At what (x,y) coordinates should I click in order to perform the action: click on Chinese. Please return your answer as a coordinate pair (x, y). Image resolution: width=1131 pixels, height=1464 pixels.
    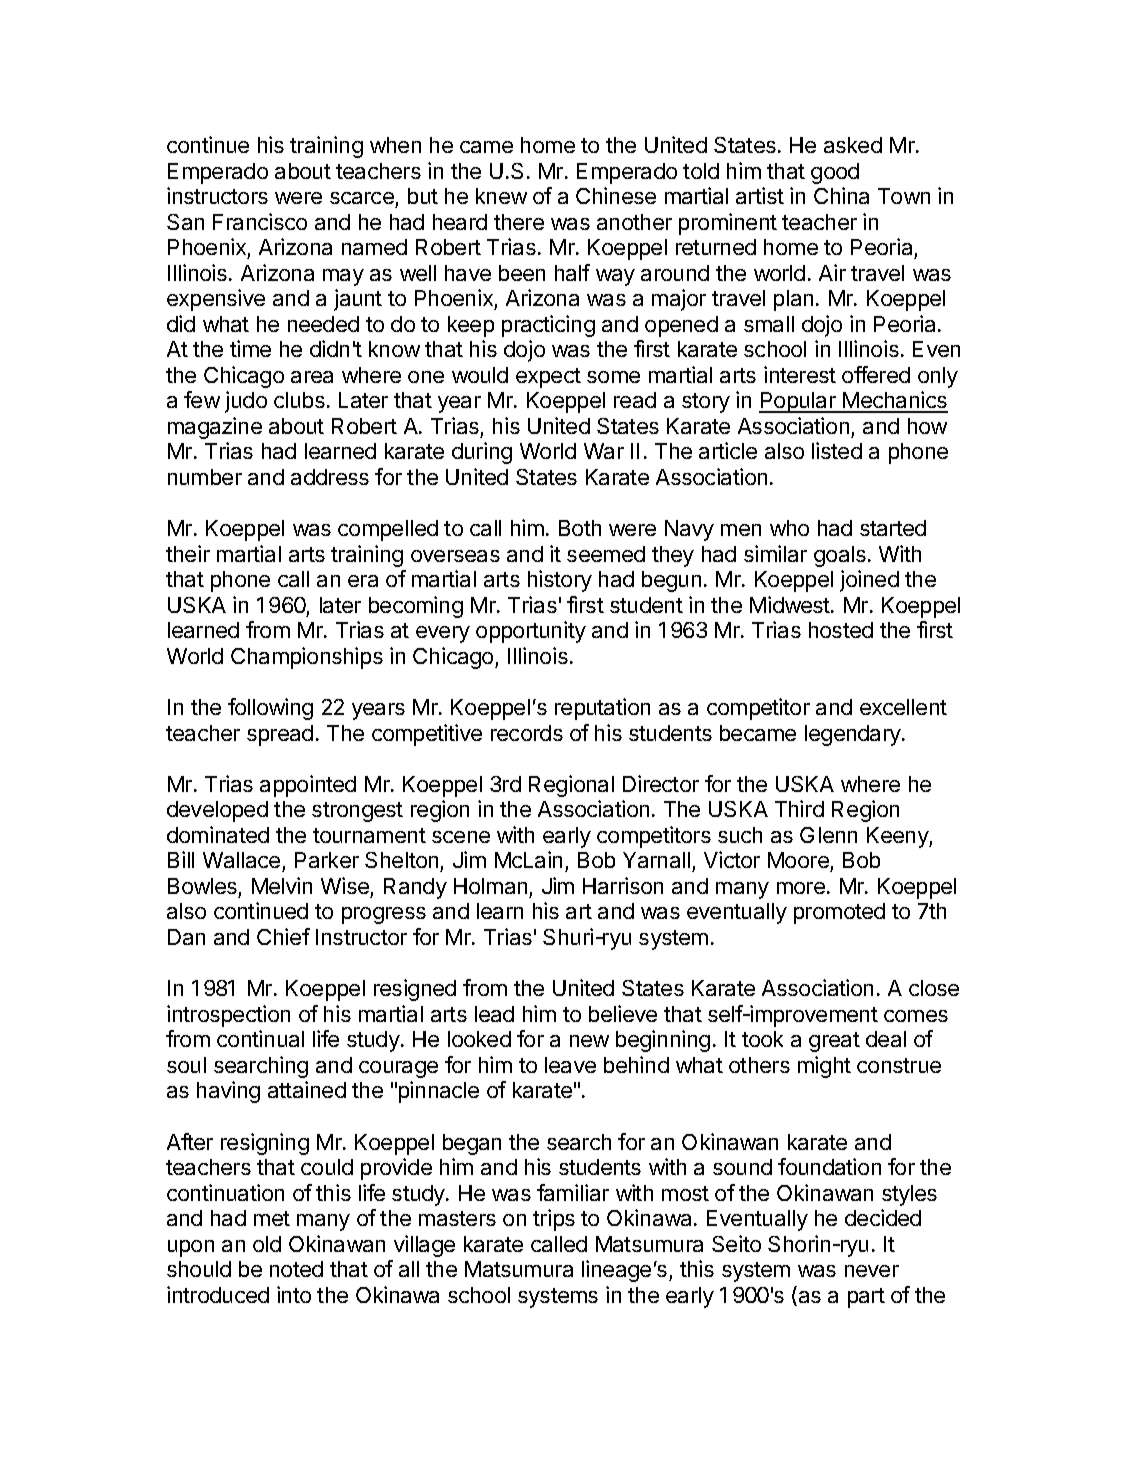
    Looking at the image, I should click on (616, 195).
